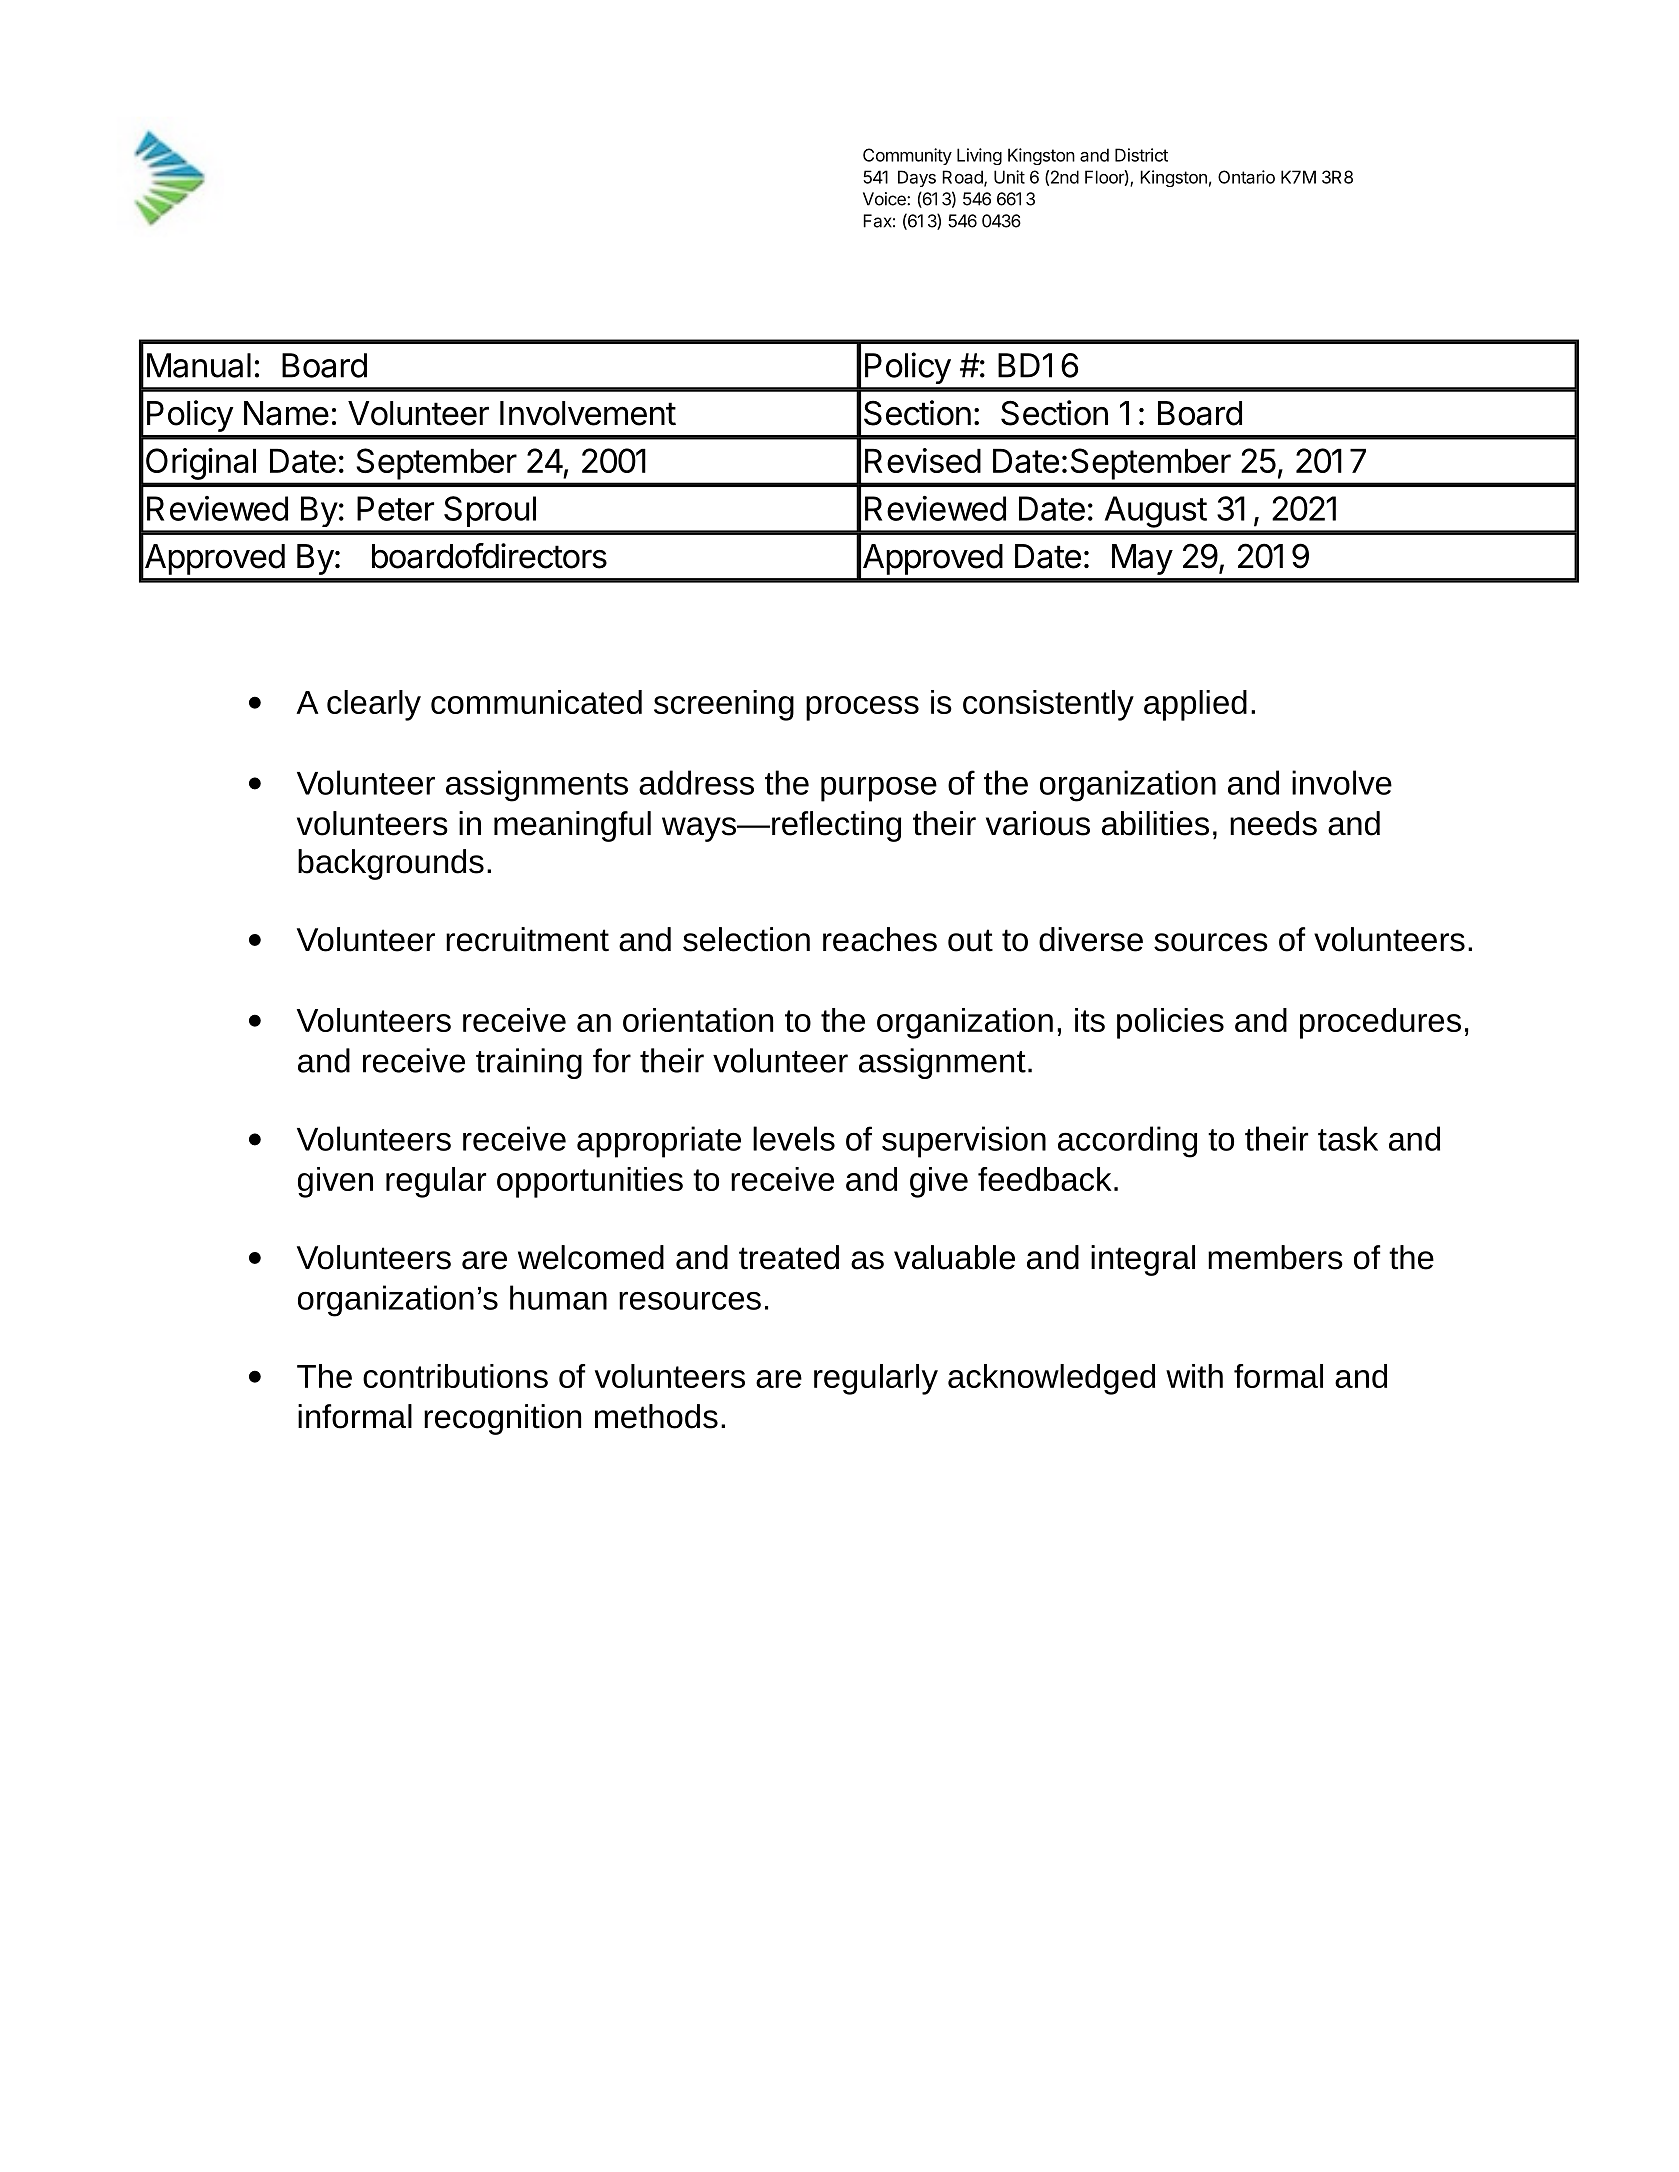  What do you see at coordinates (455, 1376) in the screenshot?
I see `contributions` at bounding box center [455, 1376].
